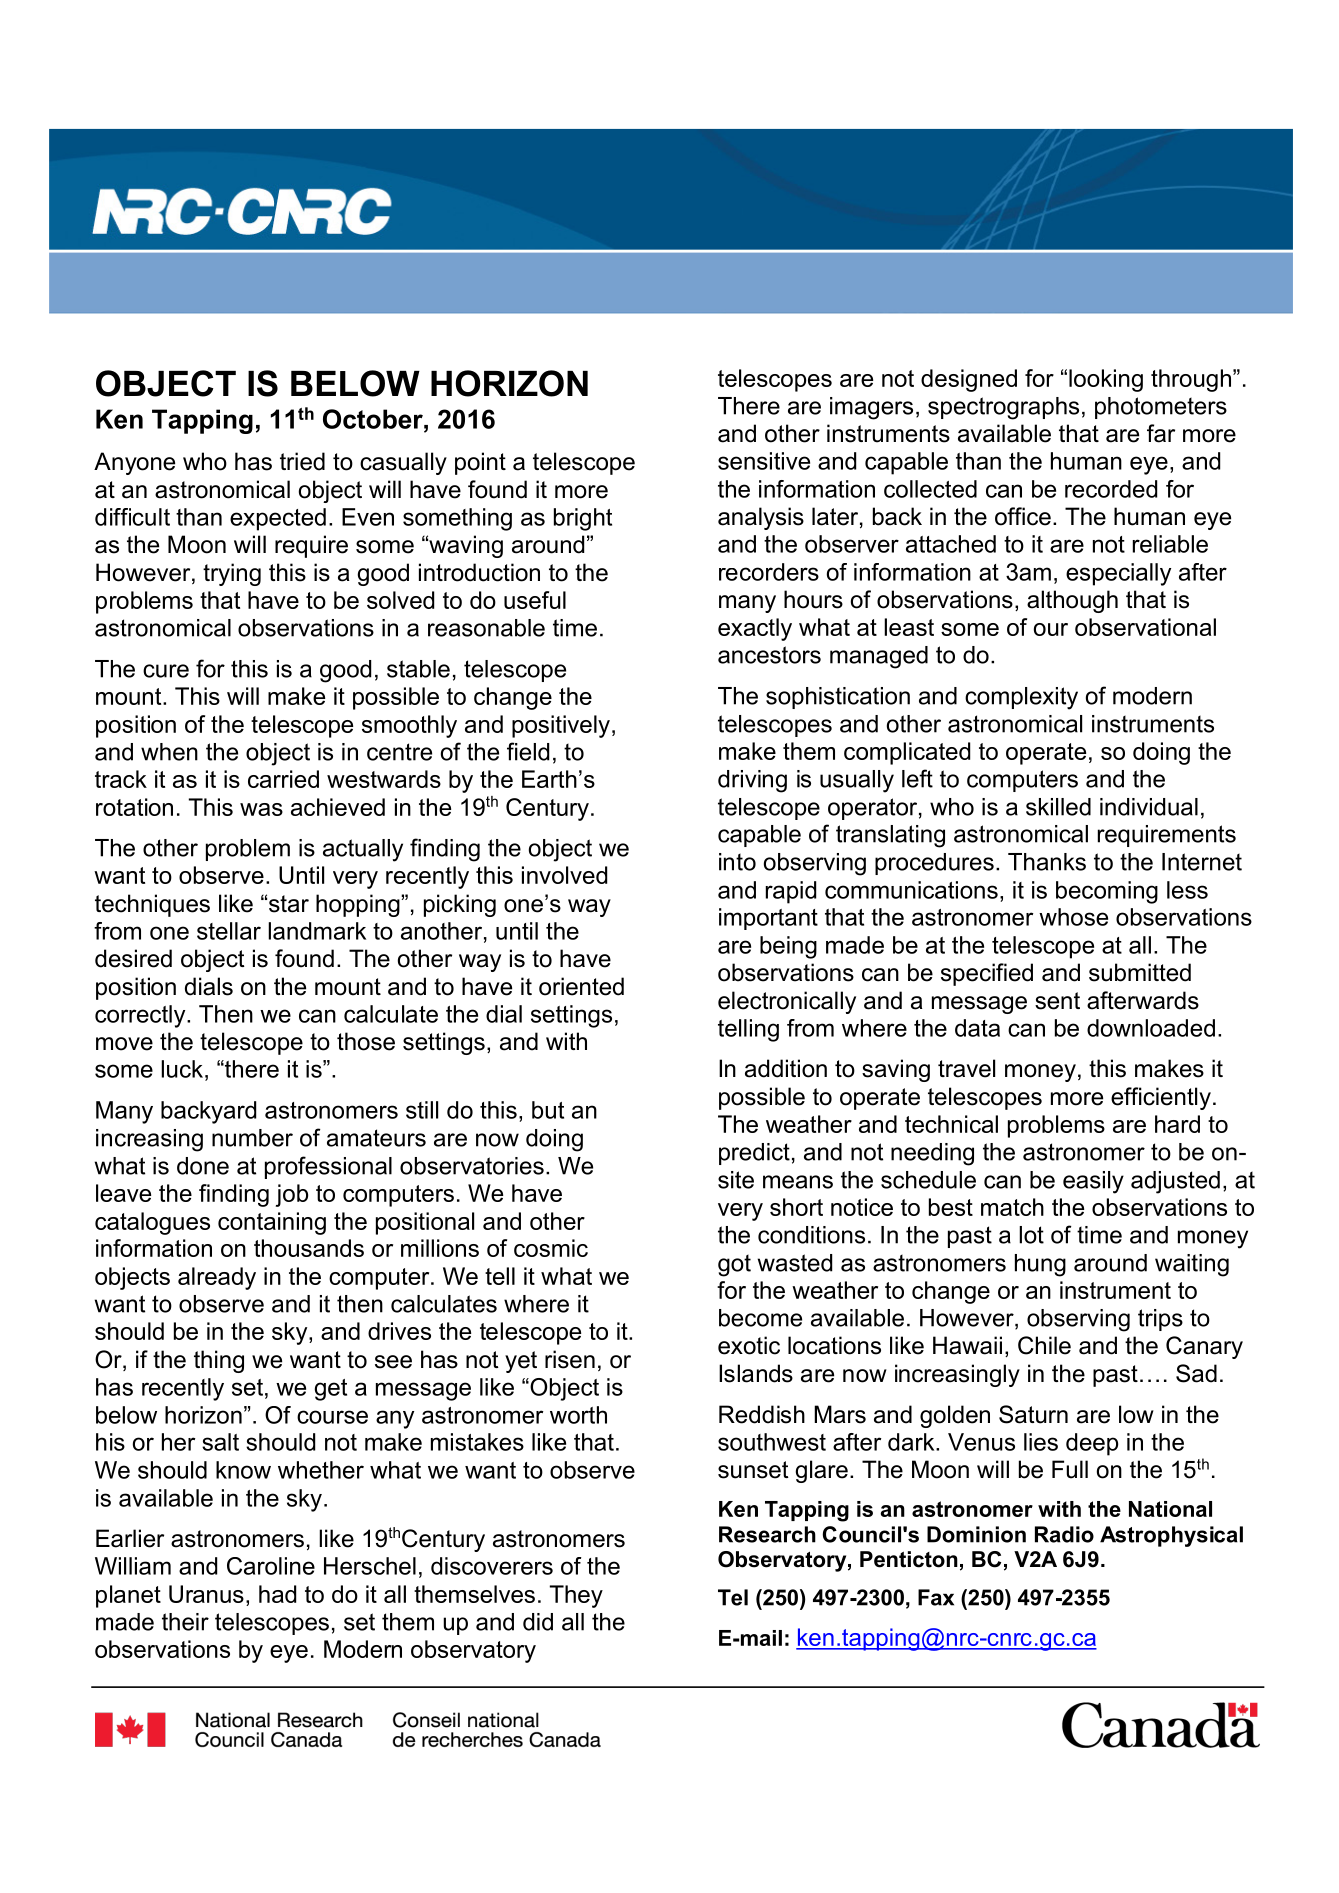 The width and height of the document is (1339, 1893). What do you see at coordinates (581, 986) in the document?
I see `oriented` at bounding box center [581, 986].
